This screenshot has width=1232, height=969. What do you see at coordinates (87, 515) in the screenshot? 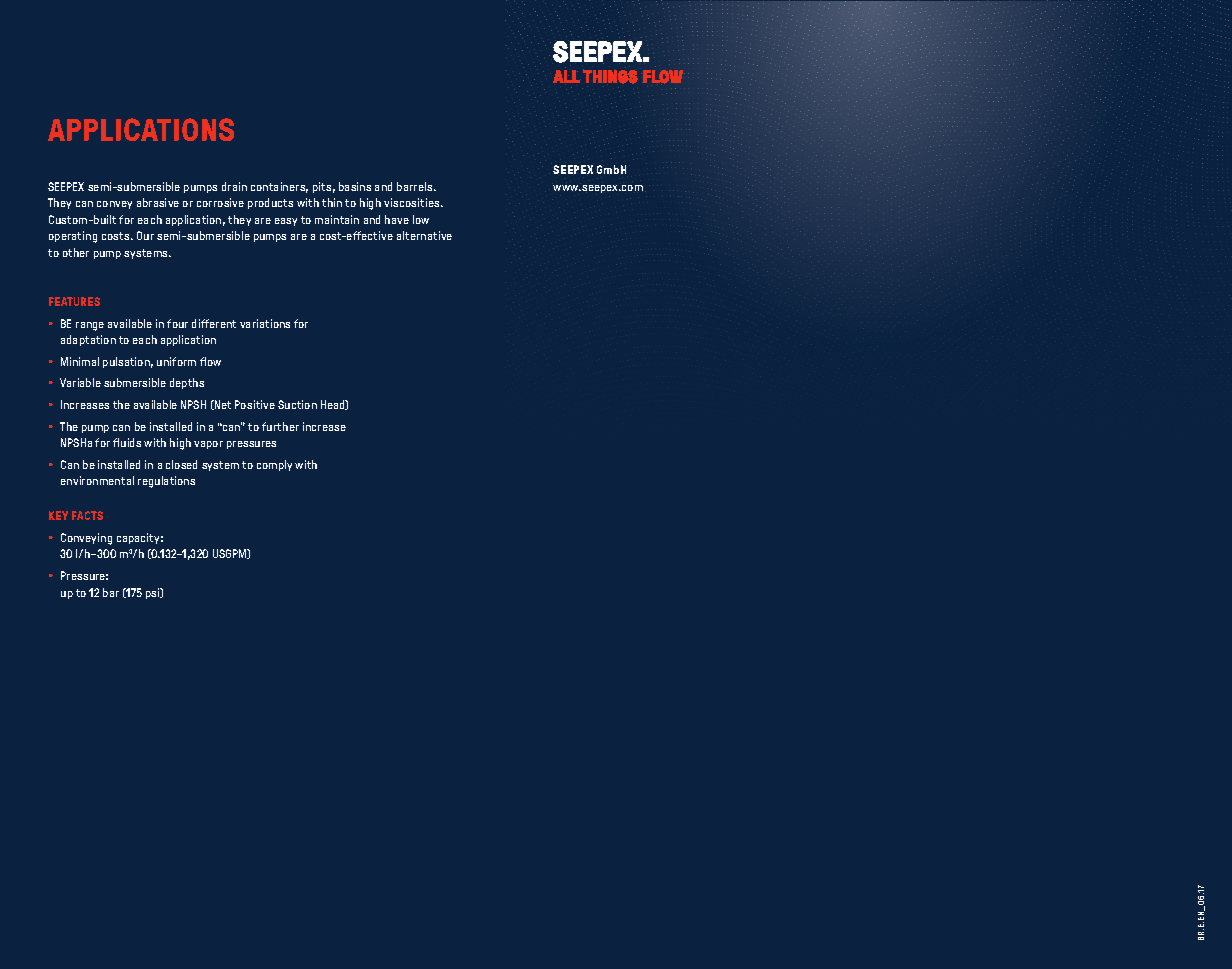
I see `FACTS` at bounding box center [87, 515].
